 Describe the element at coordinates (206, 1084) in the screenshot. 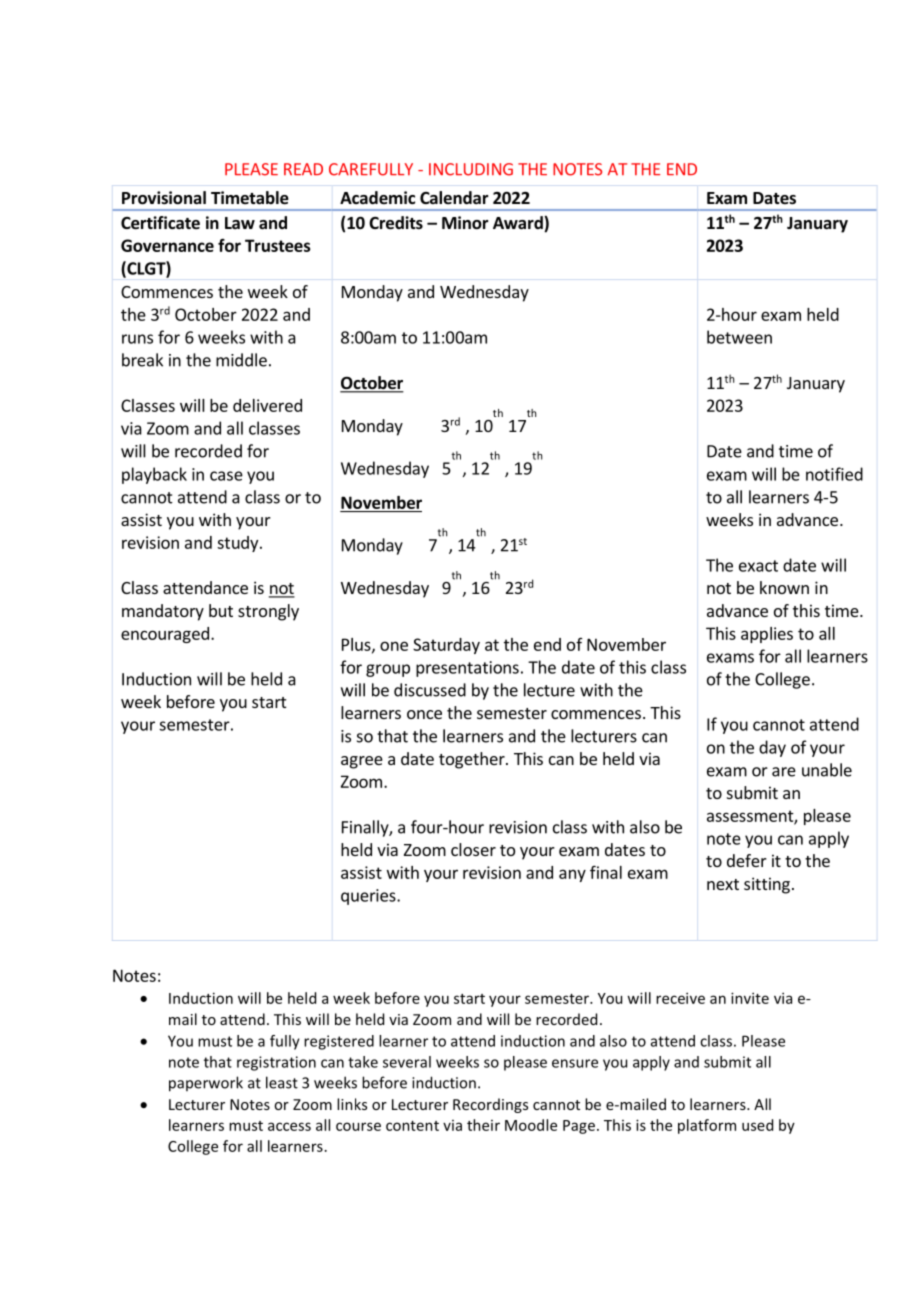

I see `paperwork` at that location.
